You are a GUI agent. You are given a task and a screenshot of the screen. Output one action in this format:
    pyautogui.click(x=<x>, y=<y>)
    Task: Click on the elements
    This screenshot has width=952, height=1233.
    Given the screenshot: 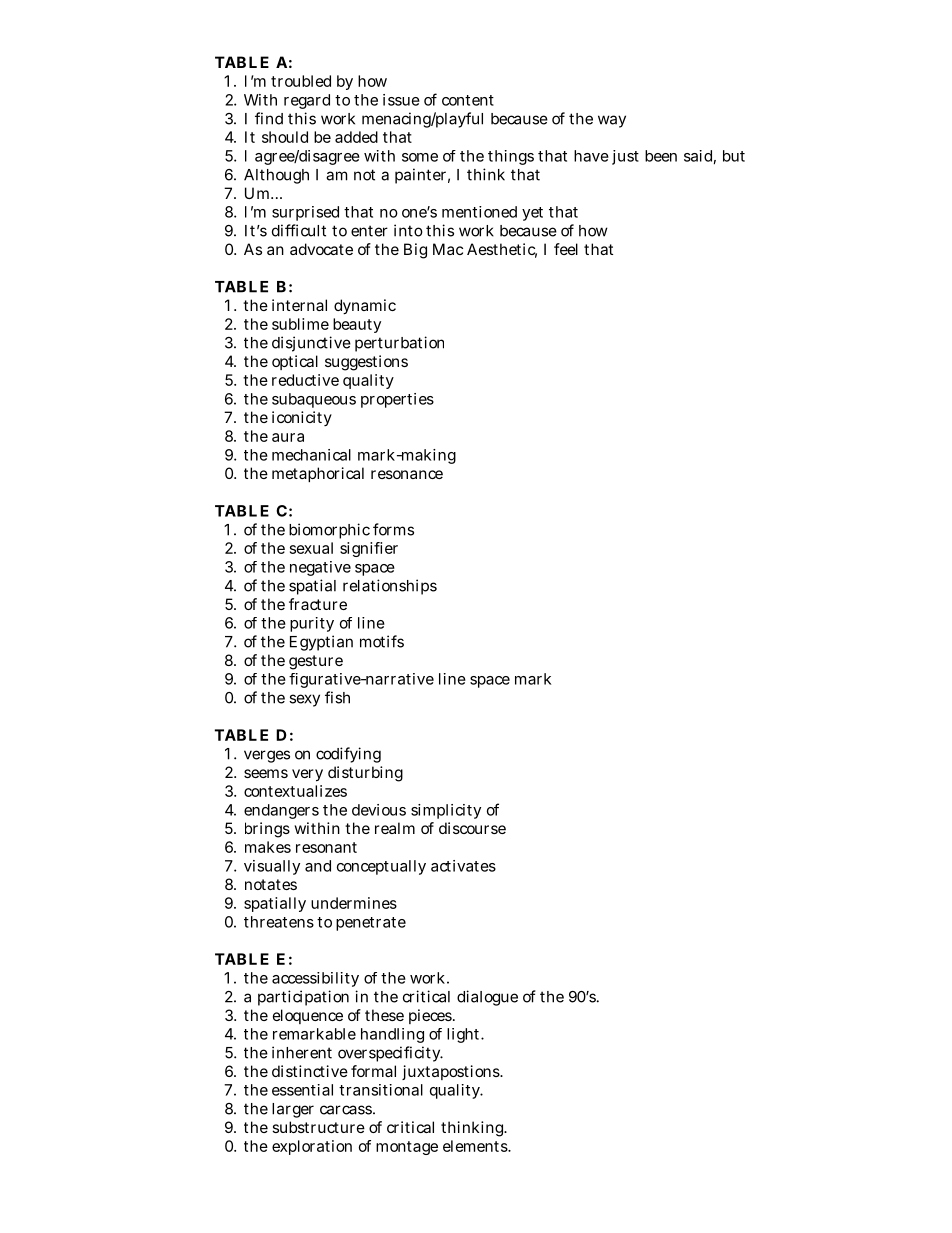 What is the action you would take?
    pyautogui.click(x=476, y=1146)
